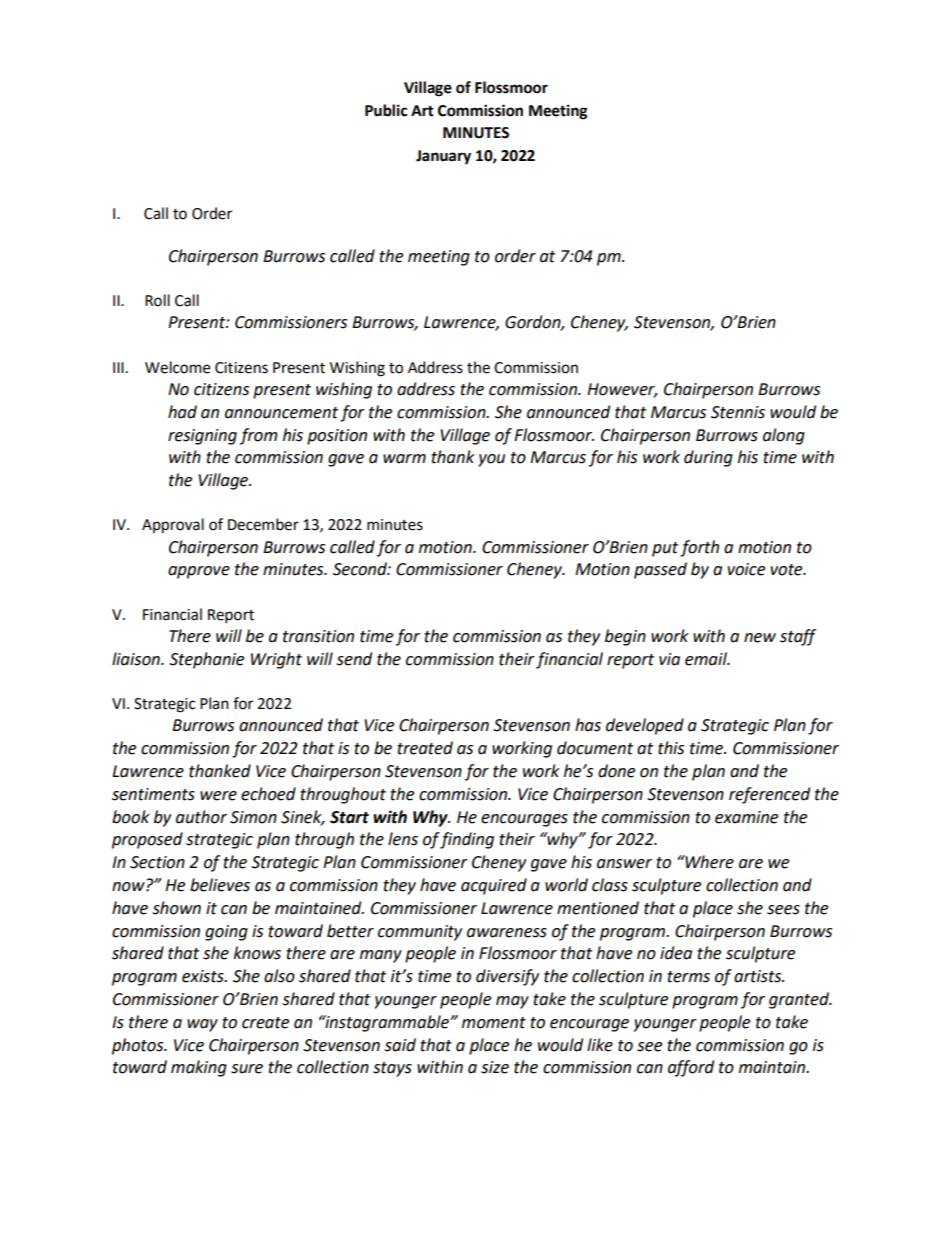 The height and width of the screenshot is (1233, 952). I want to click on January, so click(443, 157).
